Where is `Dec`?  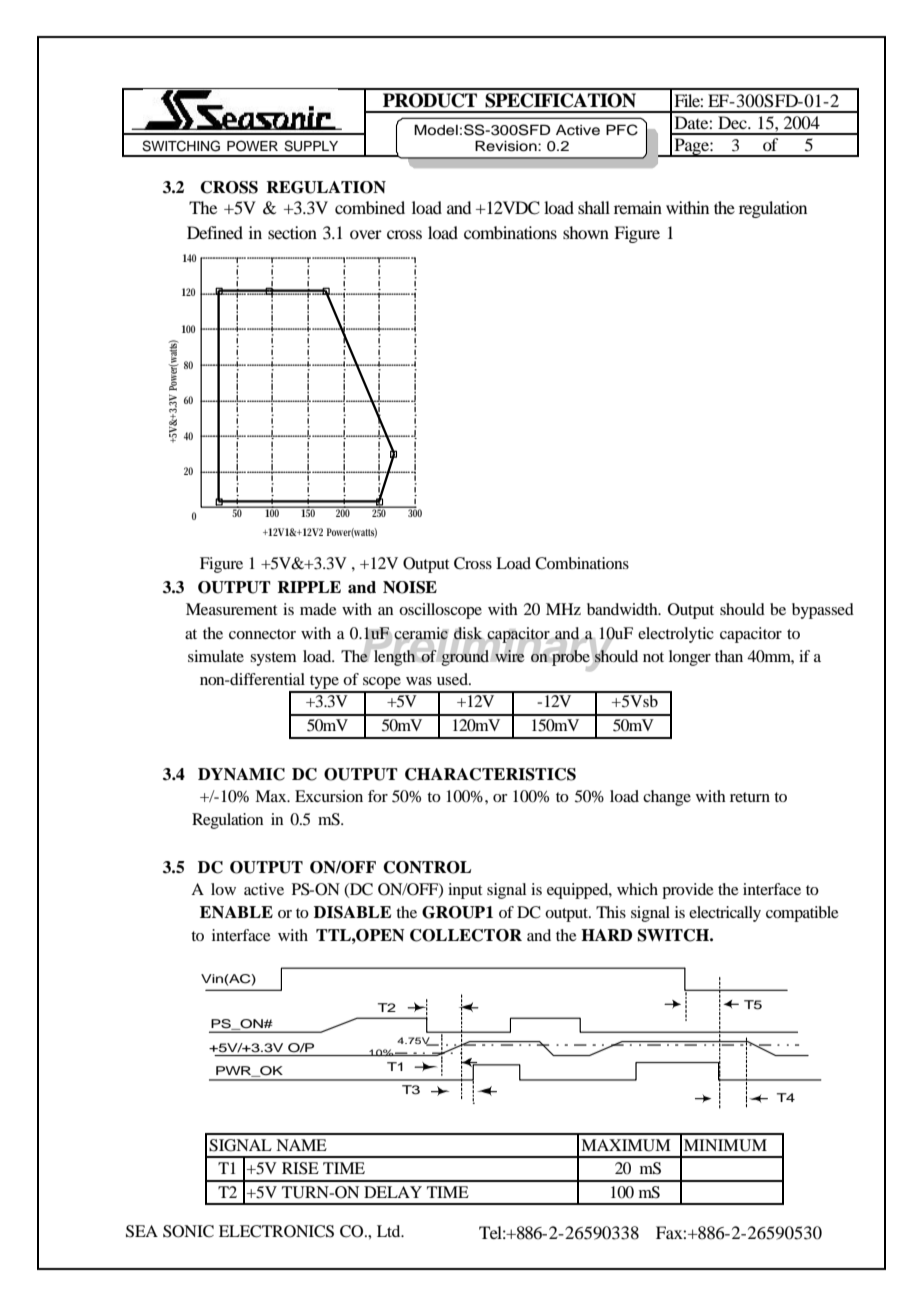
Dec is located at coordinates (733, 122).
